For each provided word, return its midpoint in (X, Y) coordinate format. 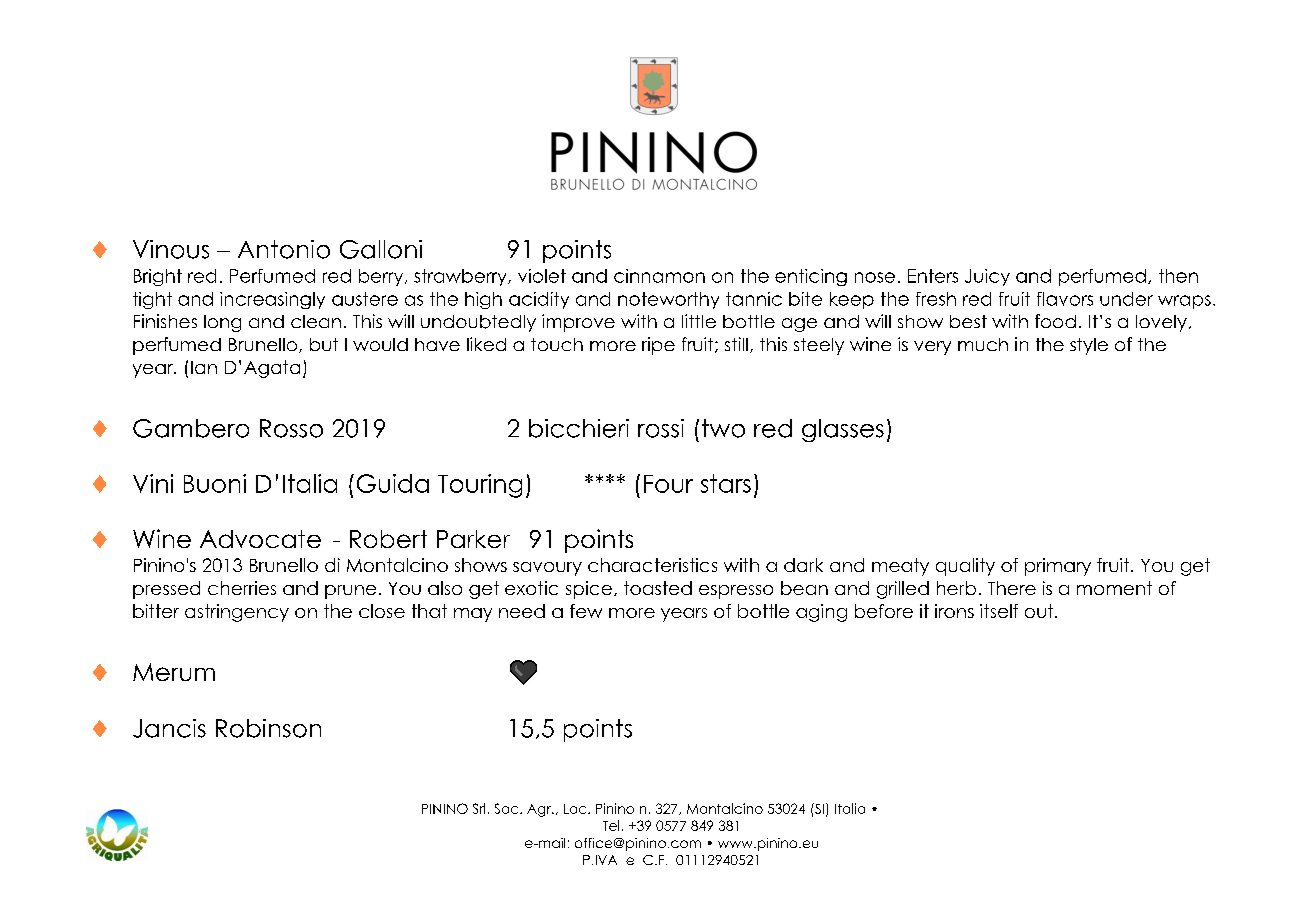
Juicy (987, 277)
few (586, 611)
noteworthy (668, 300)
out (1040, 611)
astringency (237, 613)
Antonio (284, 249)
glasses (843, 430)
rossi (661, 428)
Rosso (291, 428)
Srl (479, 808)
